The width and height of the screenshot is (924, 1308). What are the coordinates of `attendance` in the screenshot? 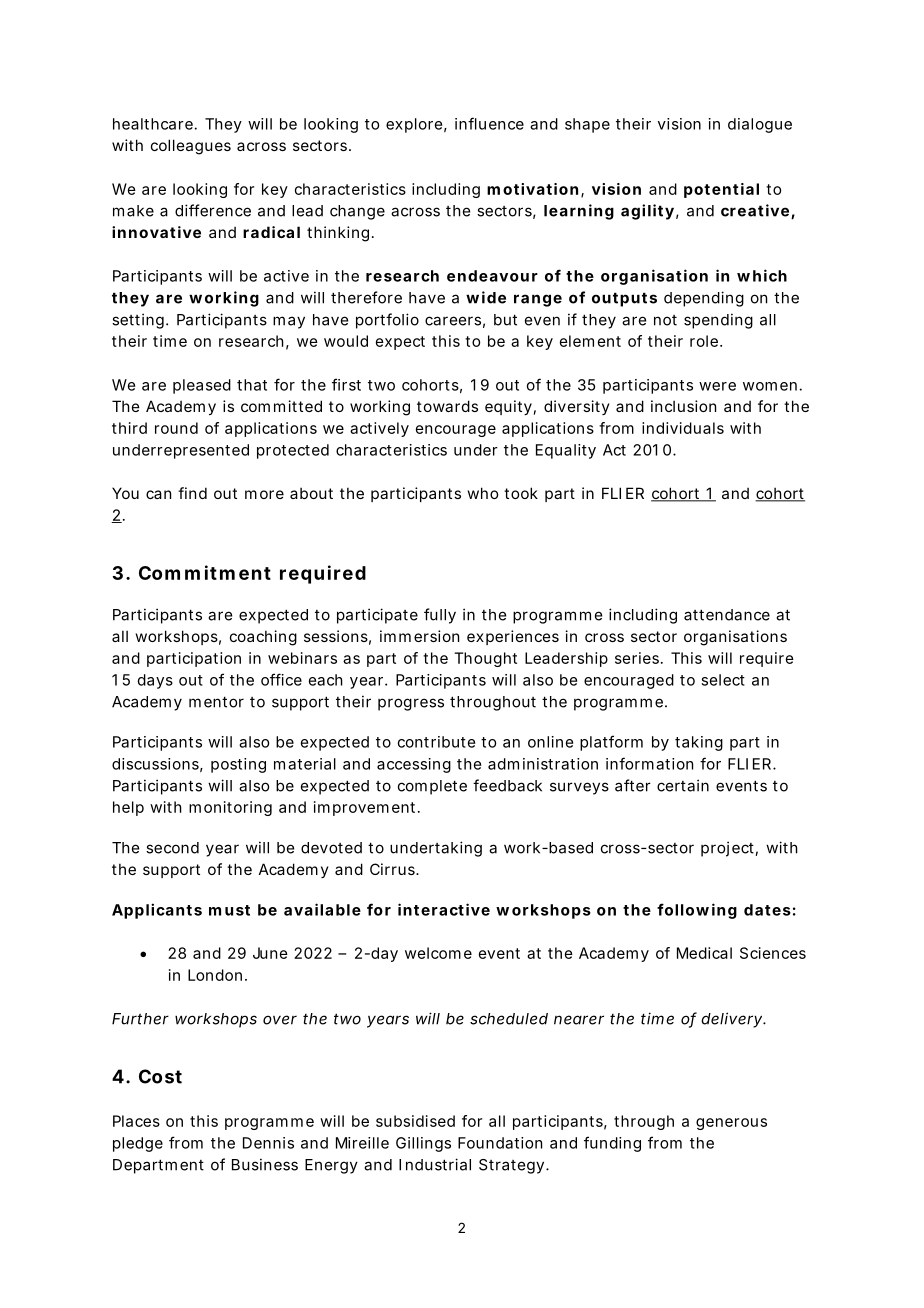 It's located at (727, 615).
